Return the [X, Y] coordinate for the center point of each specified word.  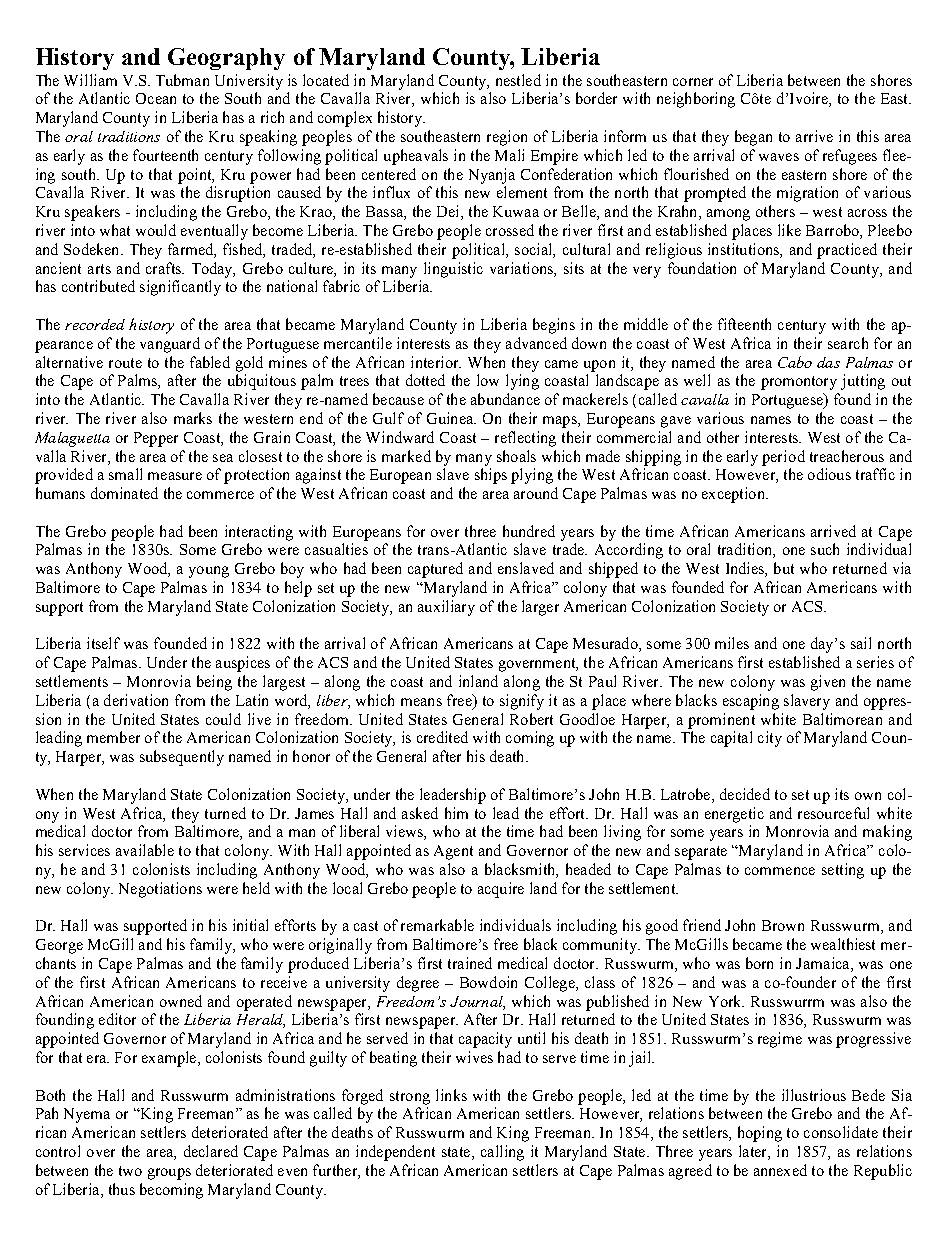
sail [861, 643]
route [125, 363]
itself [103, 643]
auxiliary [446, 608]
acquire [501, 890]
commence [780, 871]
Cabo [795, 362]
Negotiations [160, 890]
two [130, 1171]
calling [502, 1153]
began [753, 138]
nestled [518, 80]
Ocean [156, 98]
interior [436, 362]
